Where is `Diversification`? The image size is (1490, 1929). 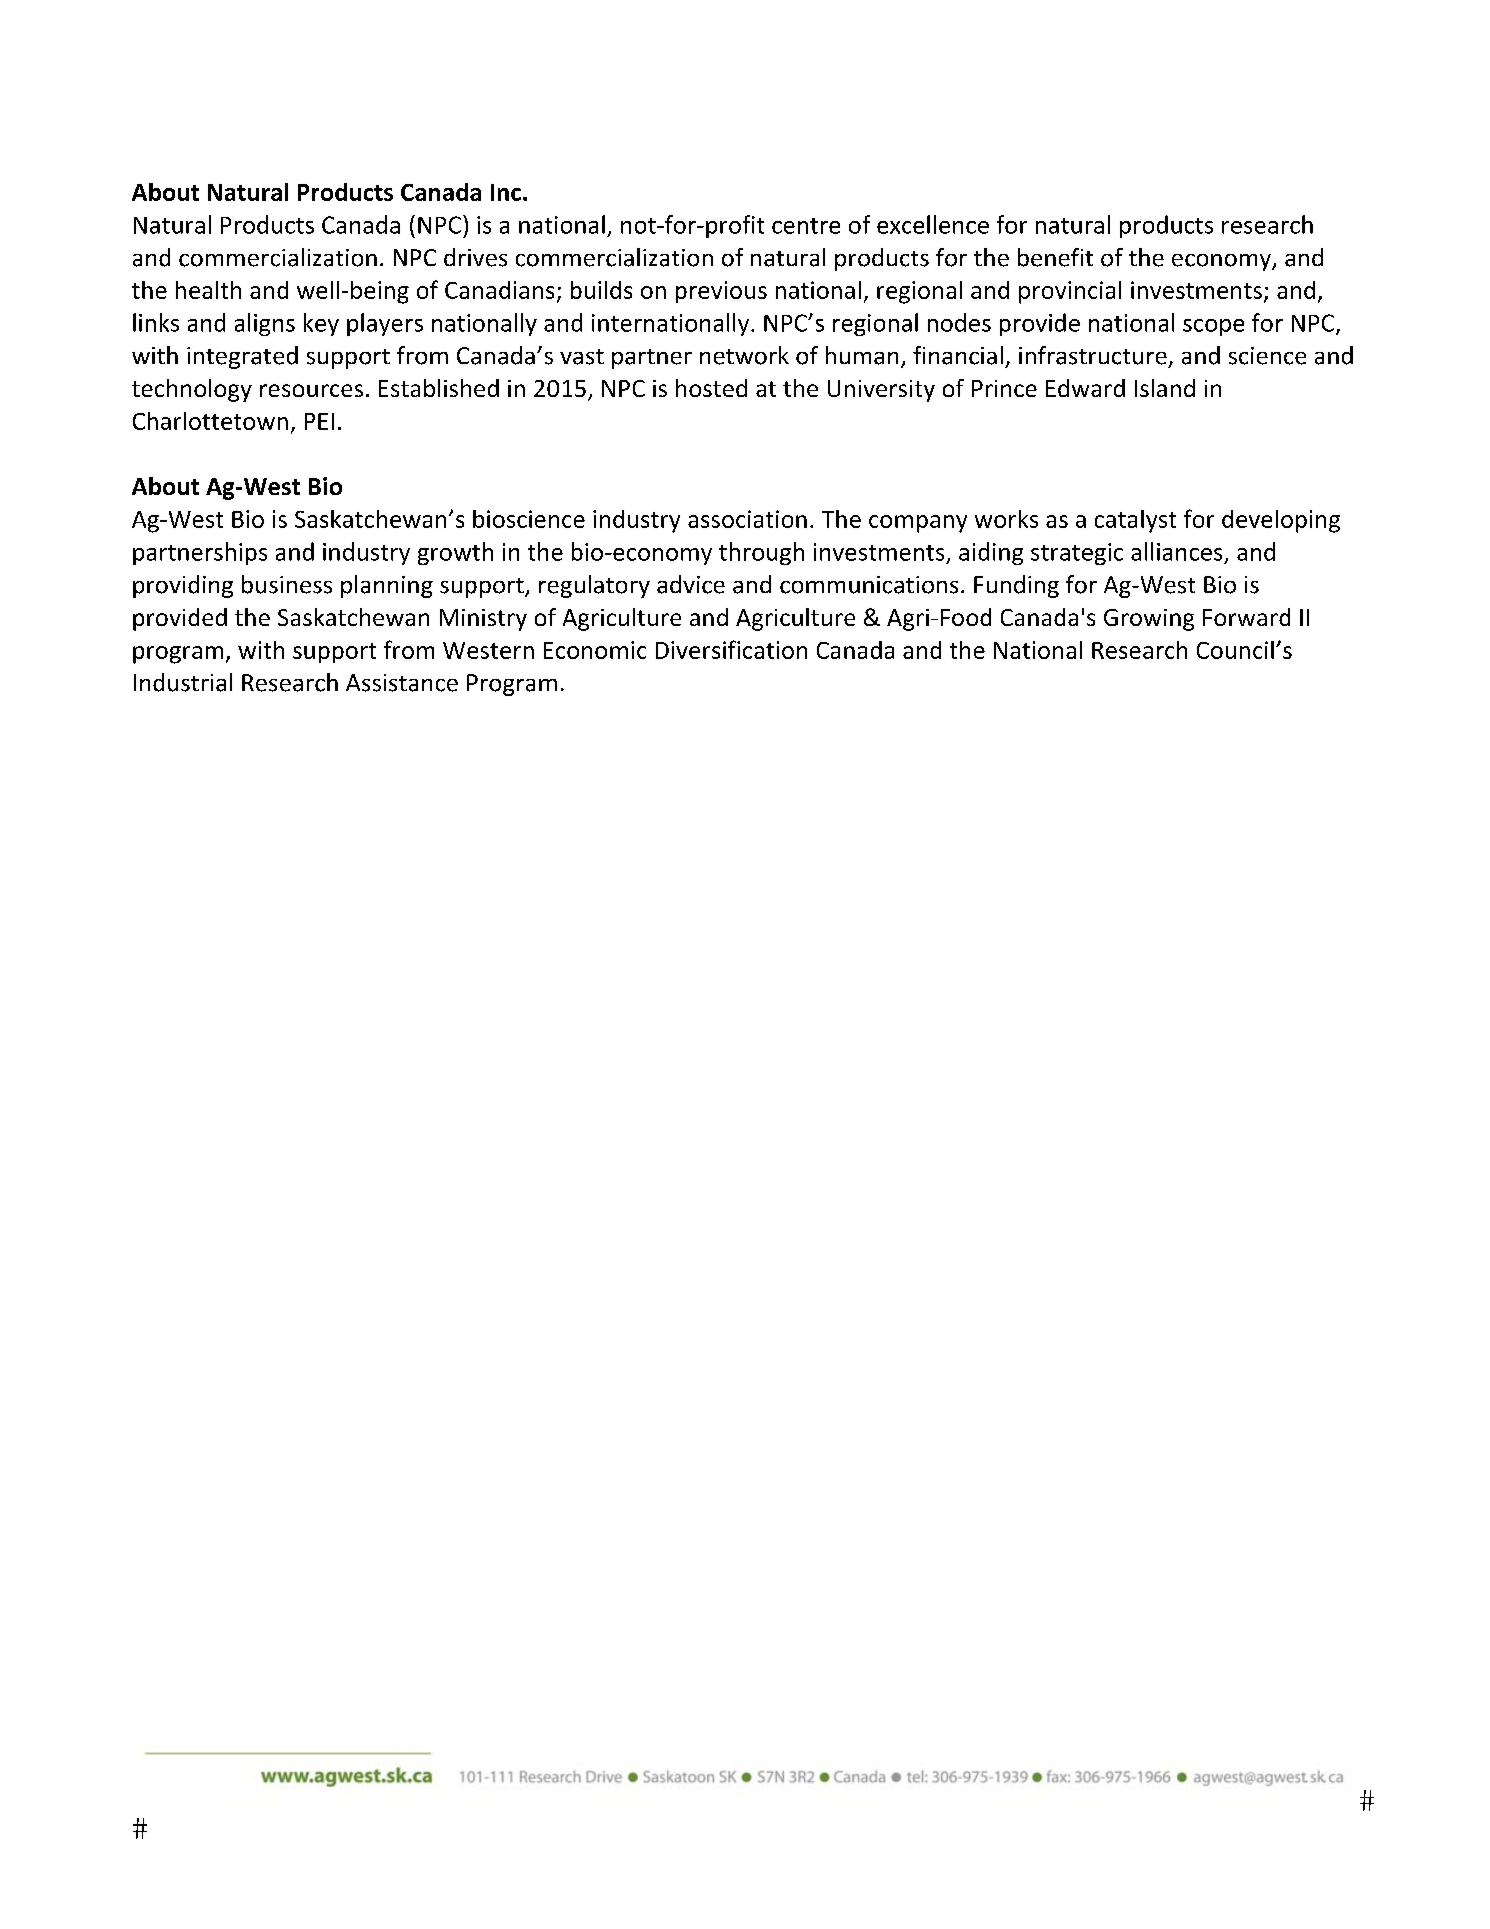 Diversification is located at coordinates (731, 649).
